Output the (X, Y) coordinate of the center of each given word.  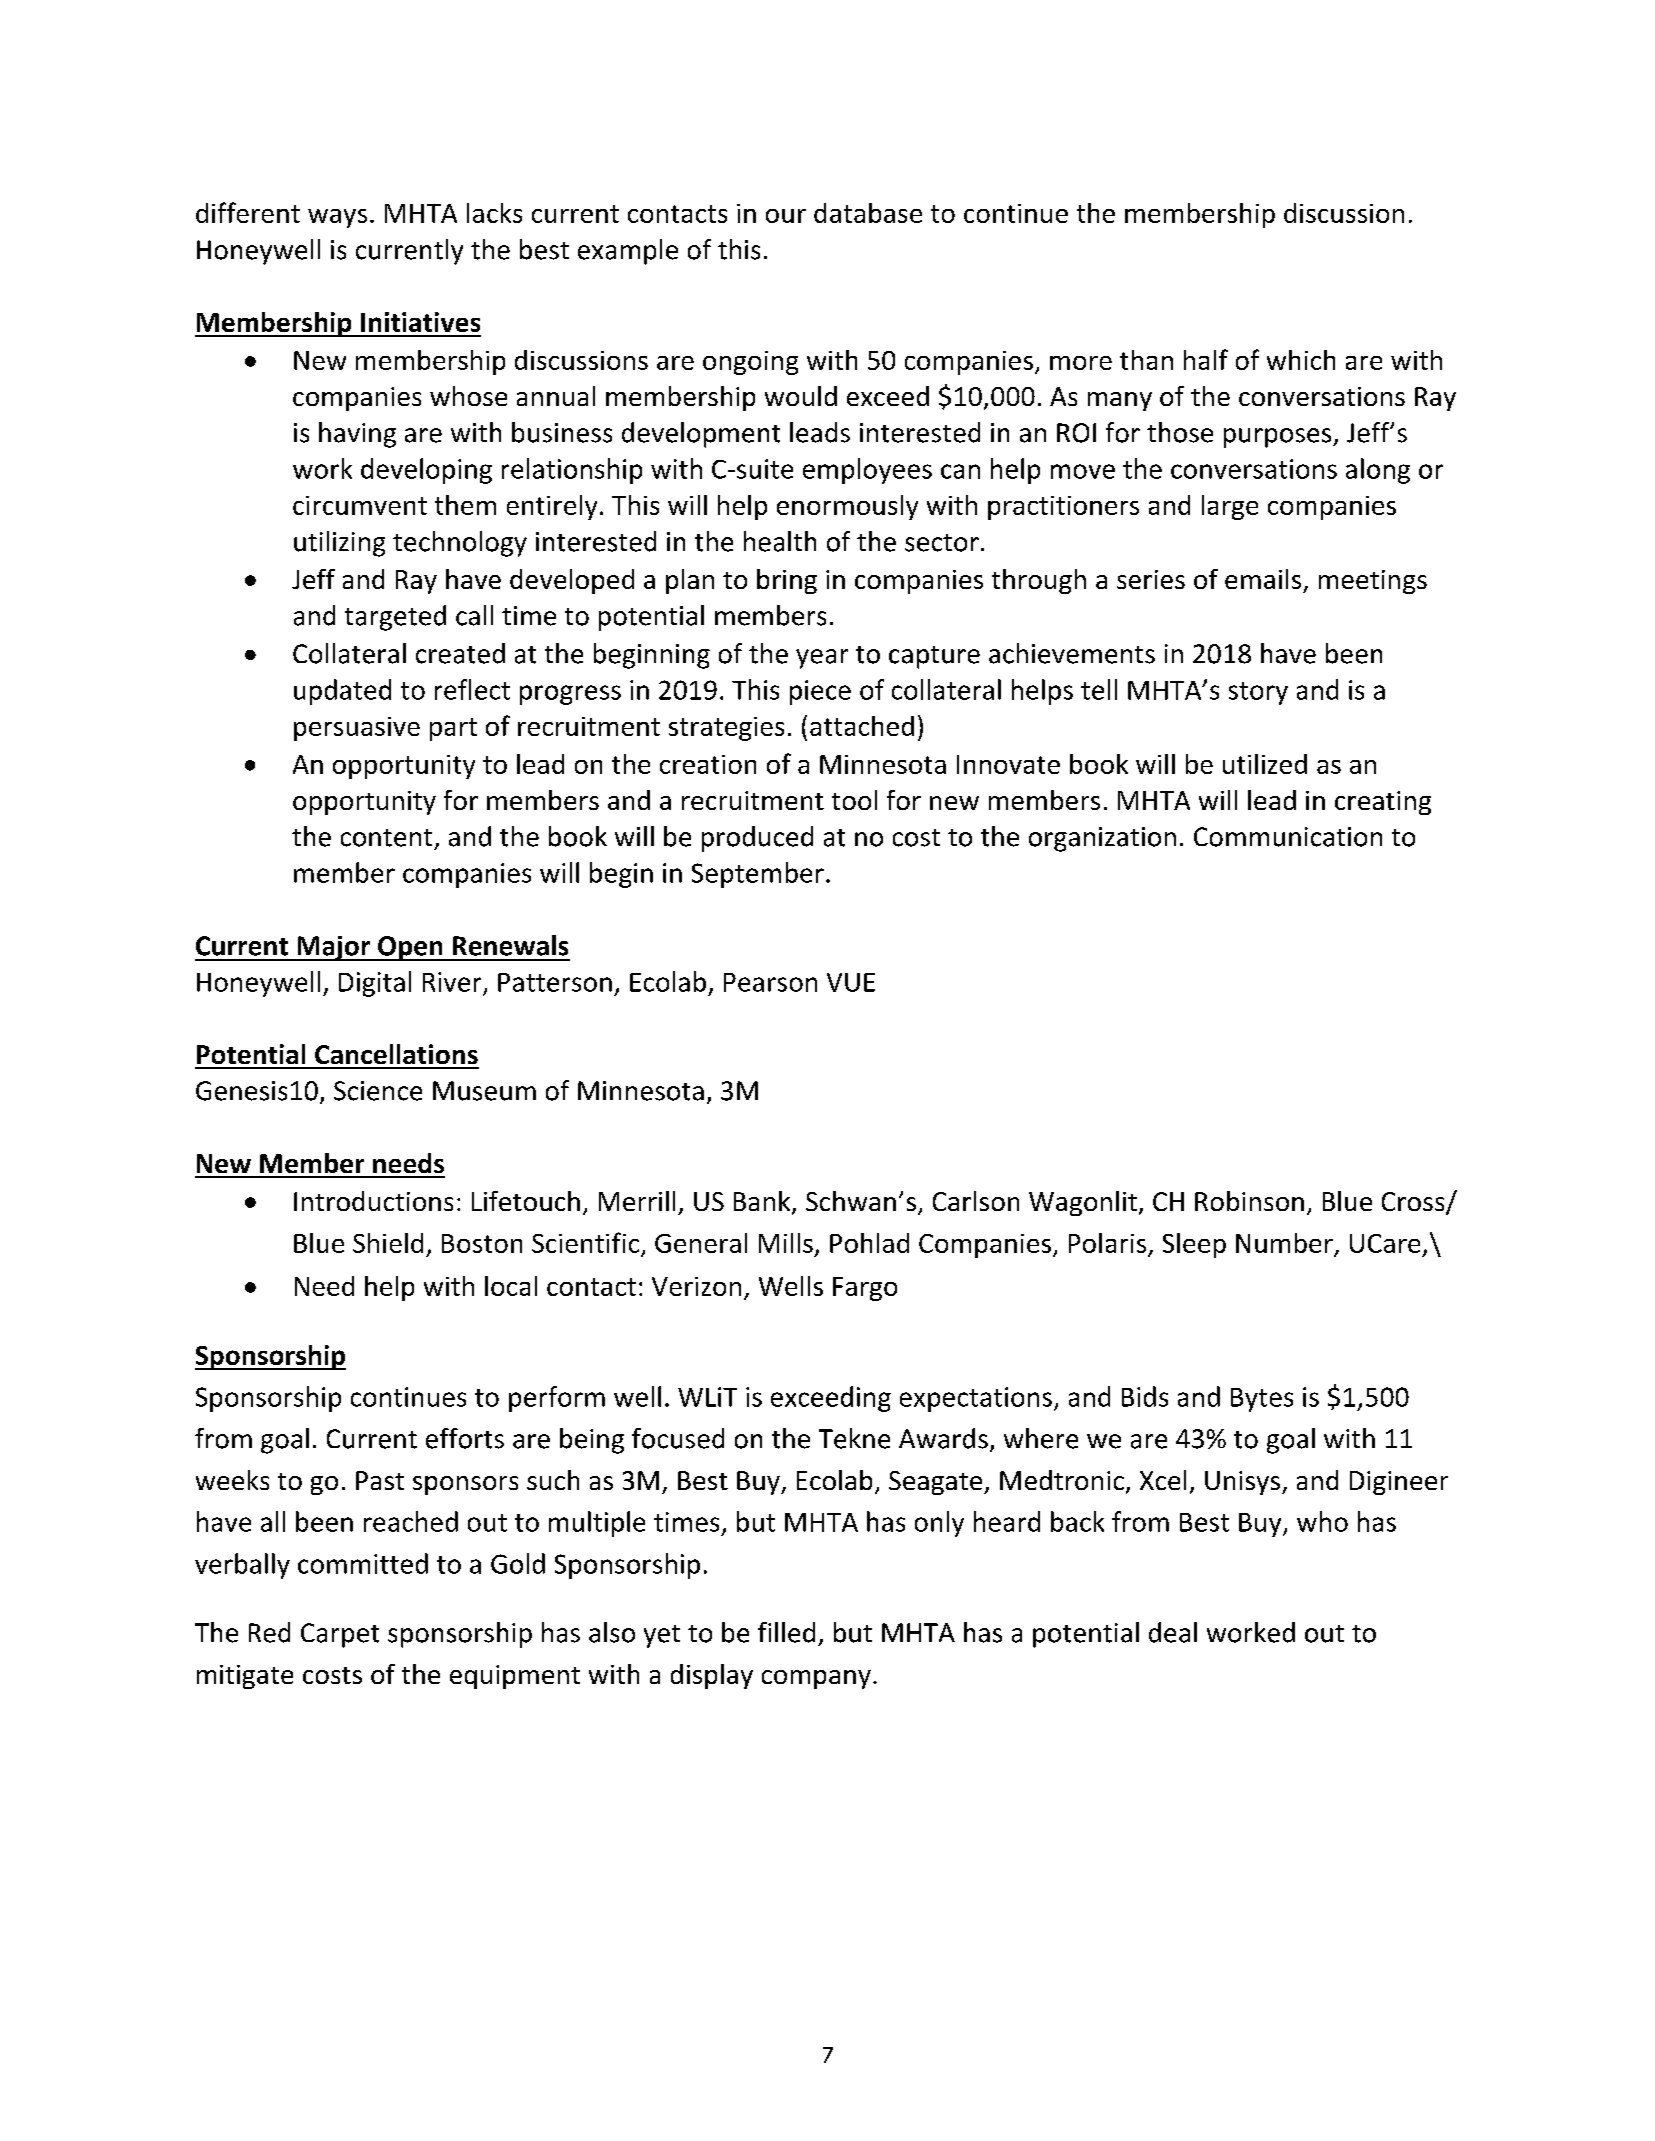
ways (337, 218)
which (1301, 360)
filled (786, 1632)
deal (1173, 1632)
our (786, 216)
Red (269, 1632)
